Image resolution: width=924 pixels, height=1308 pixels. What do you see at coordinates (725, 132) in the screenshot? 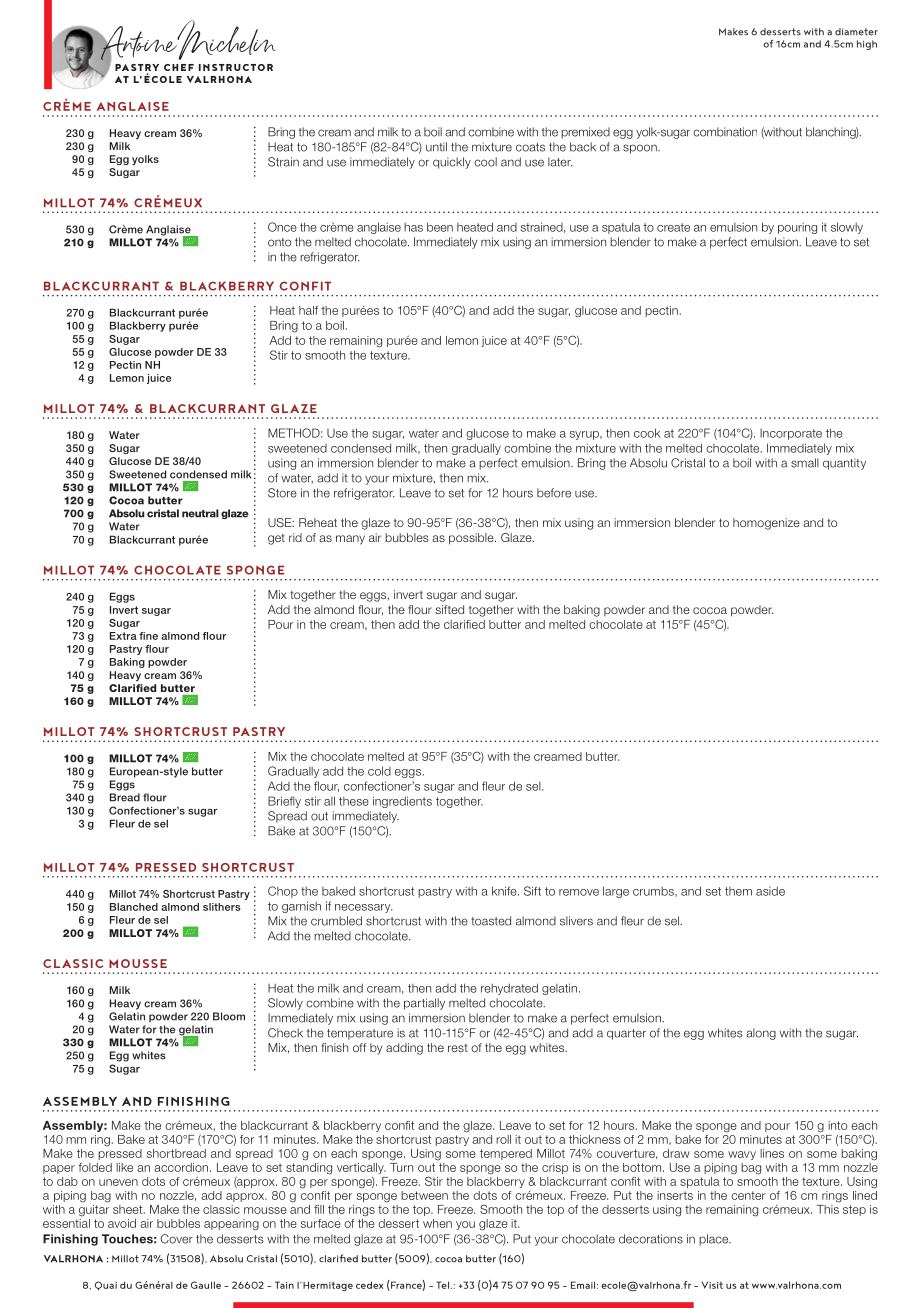
I see `combination` at bounding box center [725, 132].
